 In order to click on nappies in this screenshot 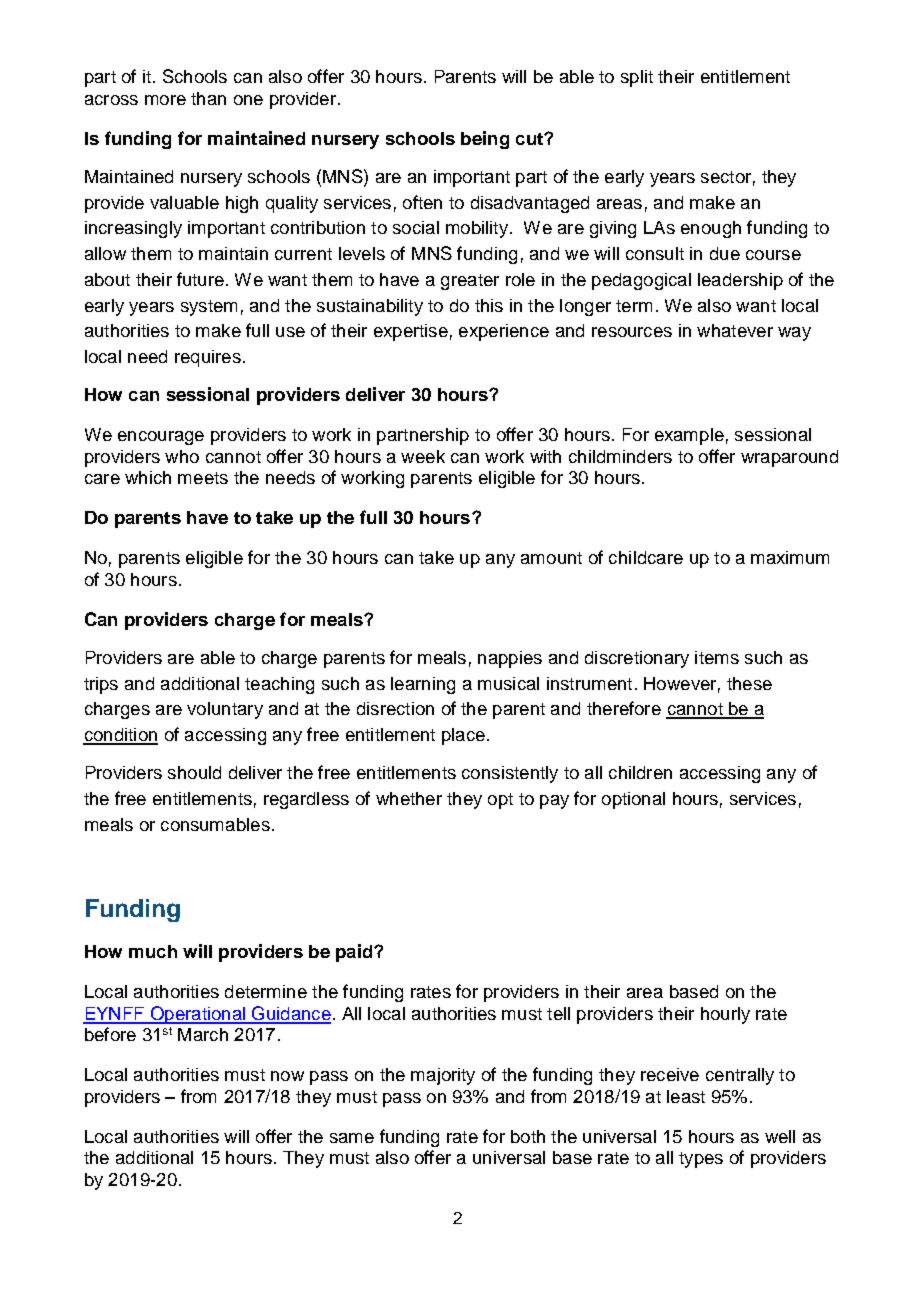, I will do `click(510, 659)`.
